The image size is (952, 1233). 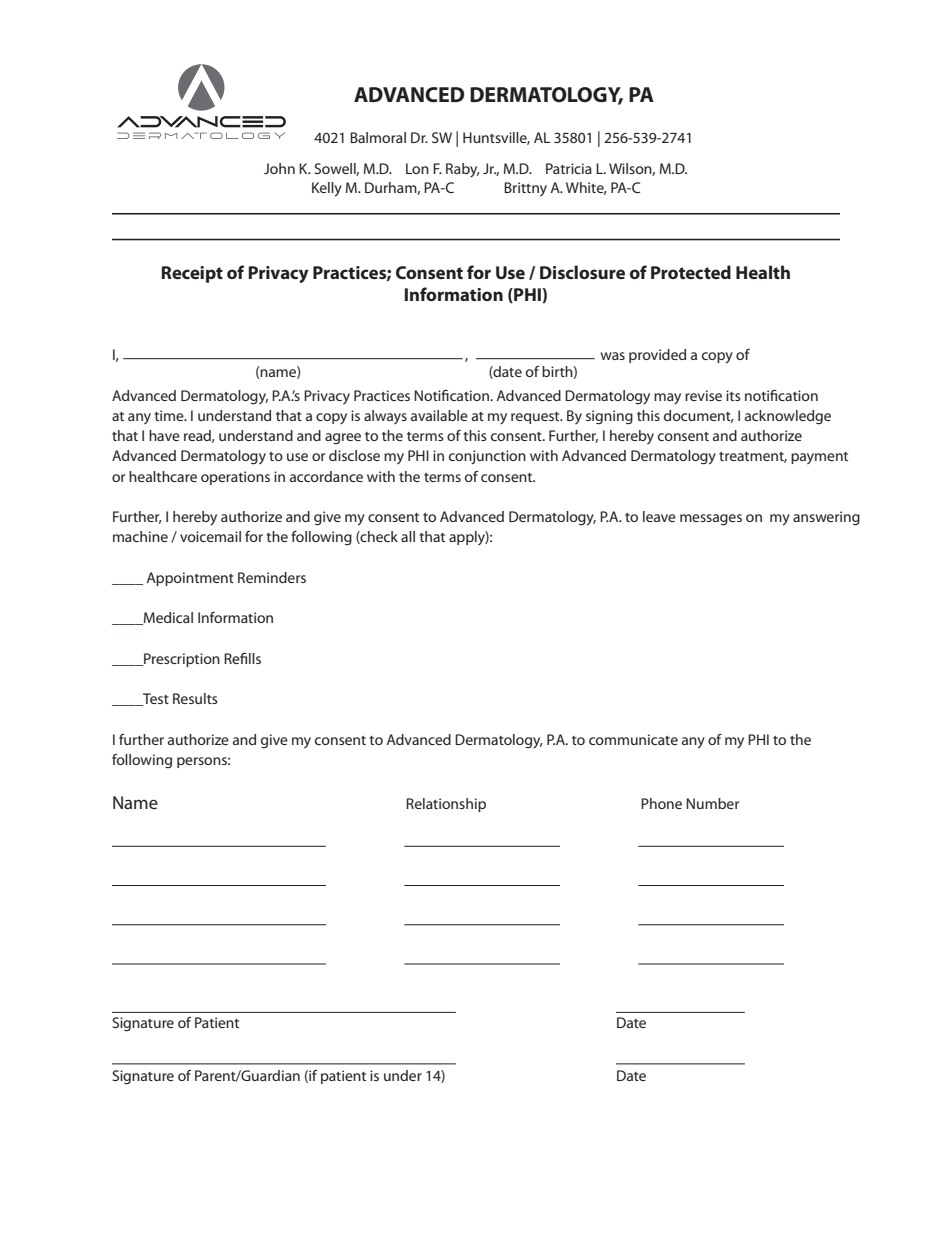 What do you see at coordinates (711, 520) in the screenshot?
I see `messages` at bounding box center [711, 520].
